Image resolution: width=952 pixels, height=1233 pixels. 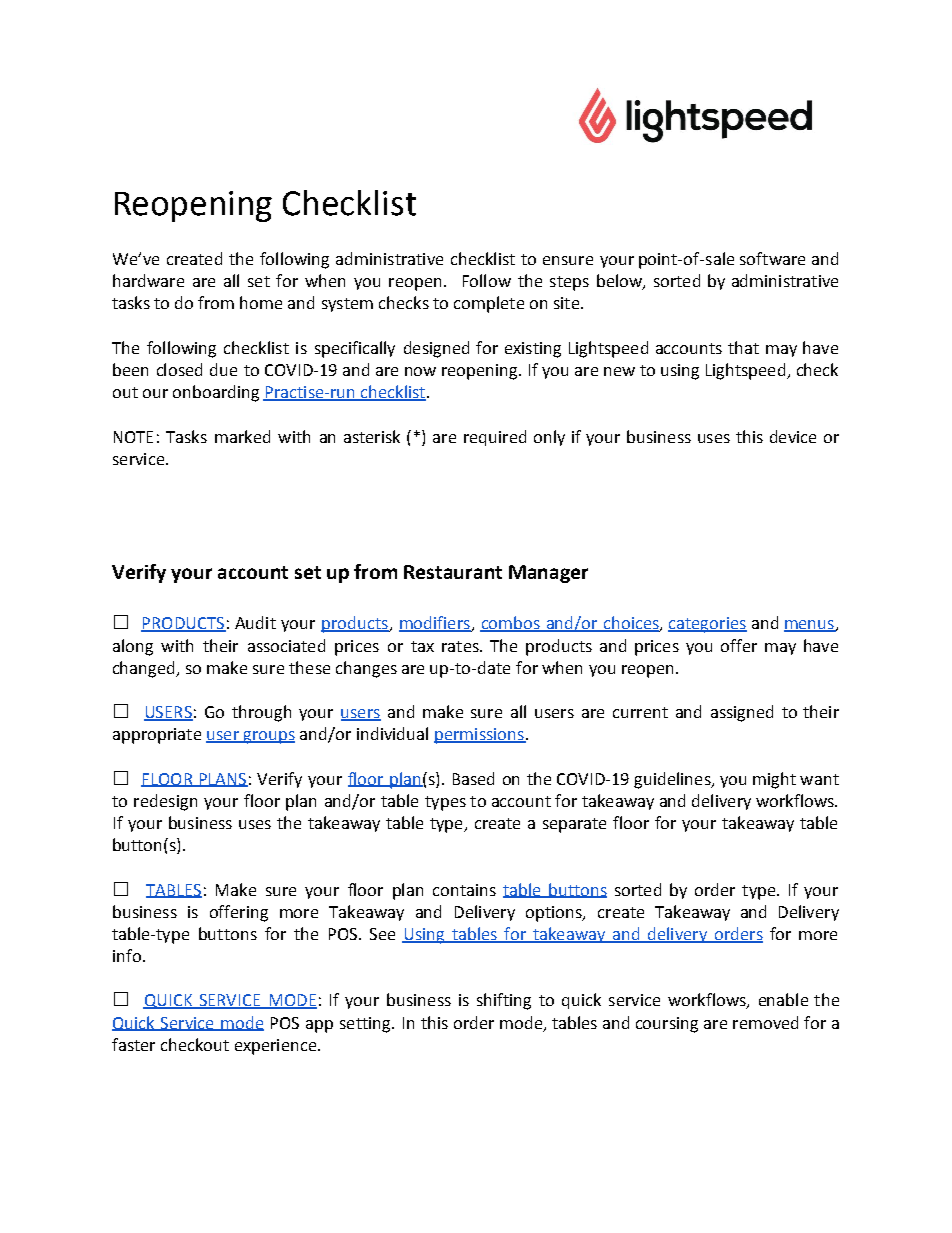 What do you see at coordinates (255, 622) in the page?
I see `Audit` at bounding box center [255, 622].
